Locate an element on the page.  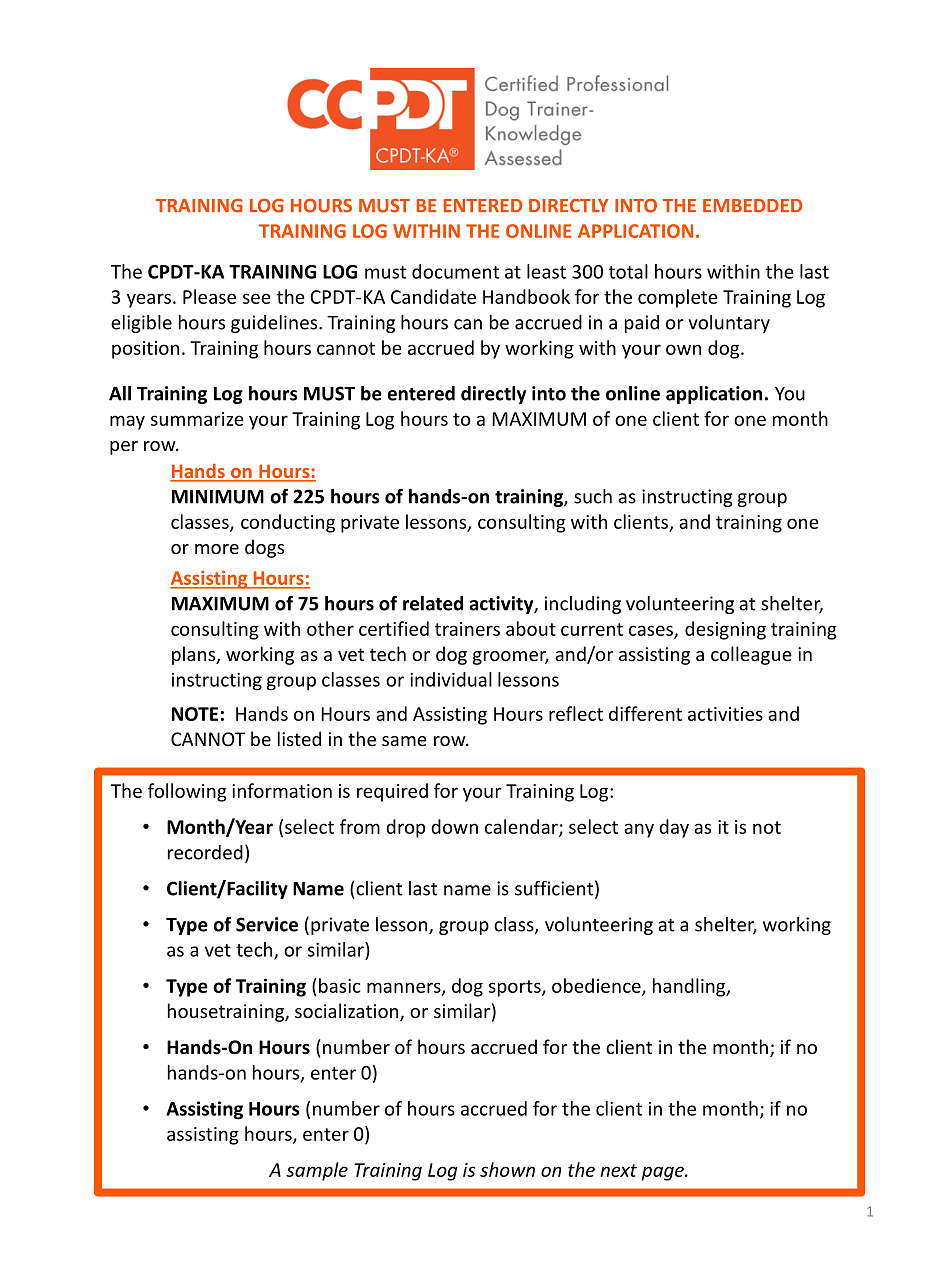
manners is located at coordinates (405, 988).
